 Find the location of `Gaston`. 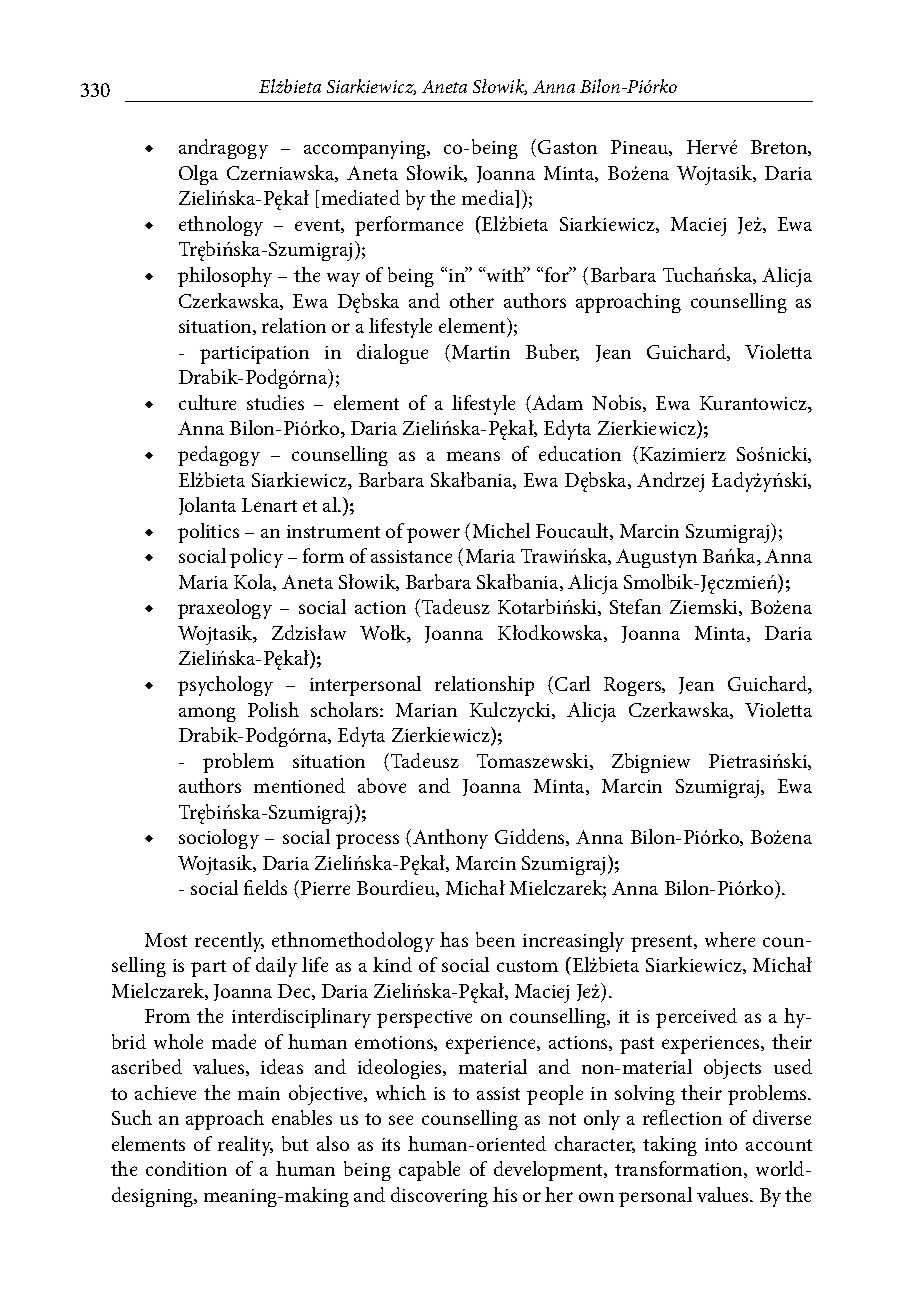

Gaston is located at coordinates (567, 147).
